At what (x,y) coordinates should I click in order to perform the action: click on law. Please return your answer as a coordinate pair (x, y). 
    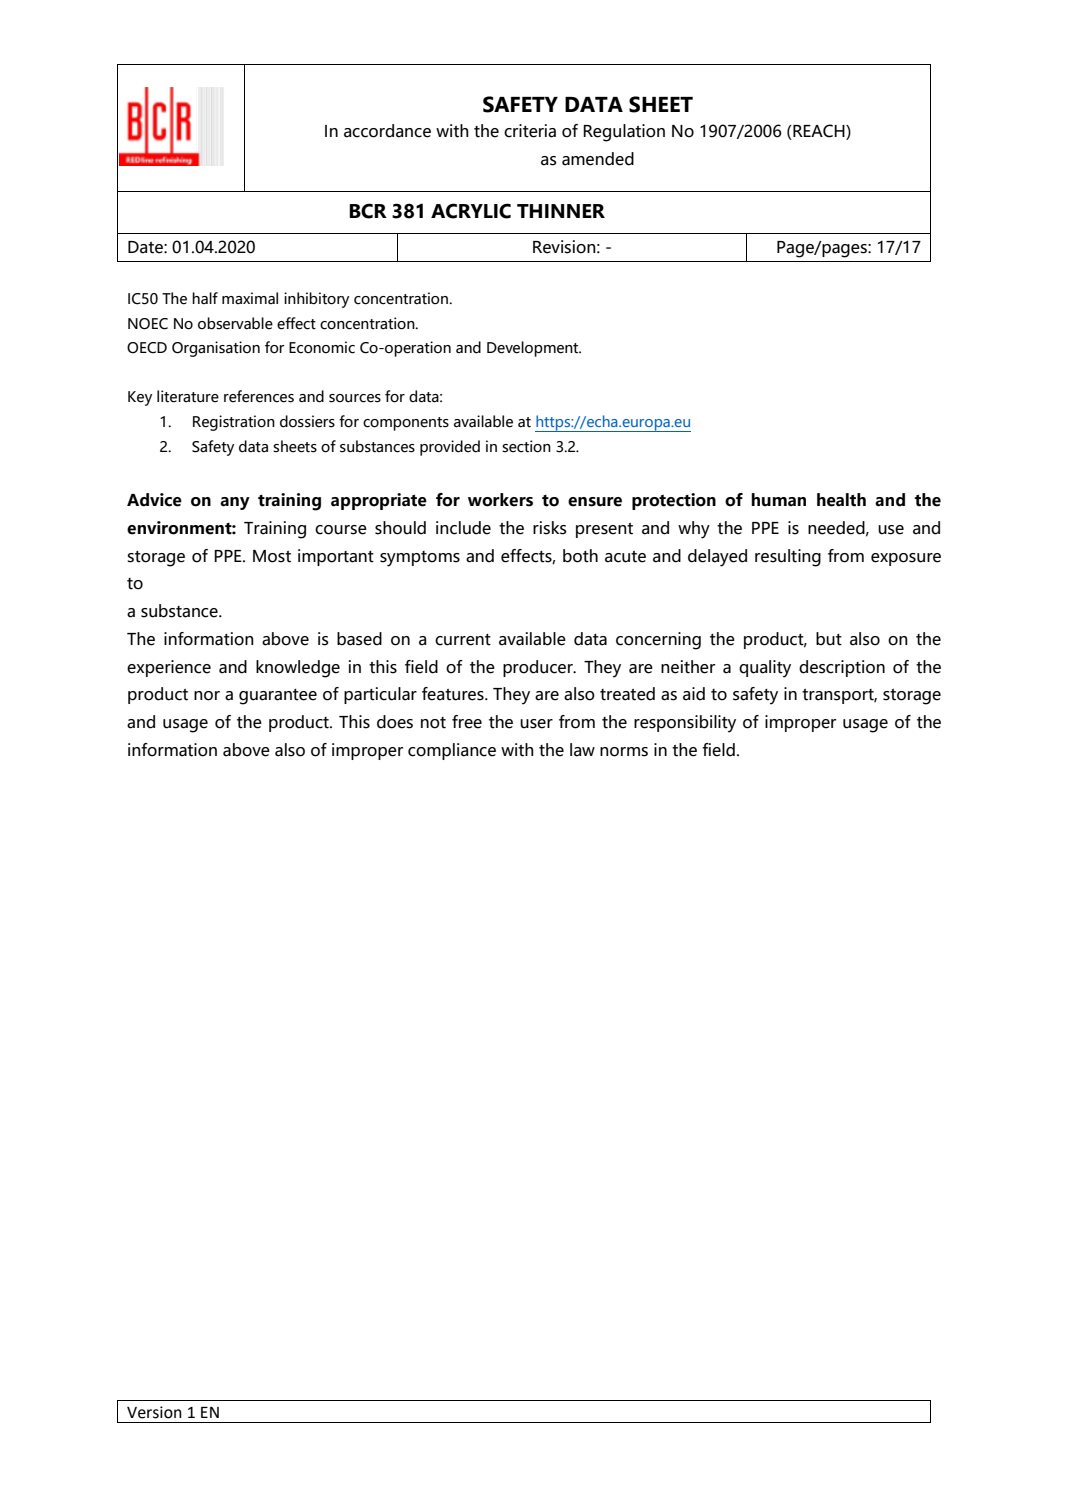
    Looking at the image, I should click on (582, 750).
